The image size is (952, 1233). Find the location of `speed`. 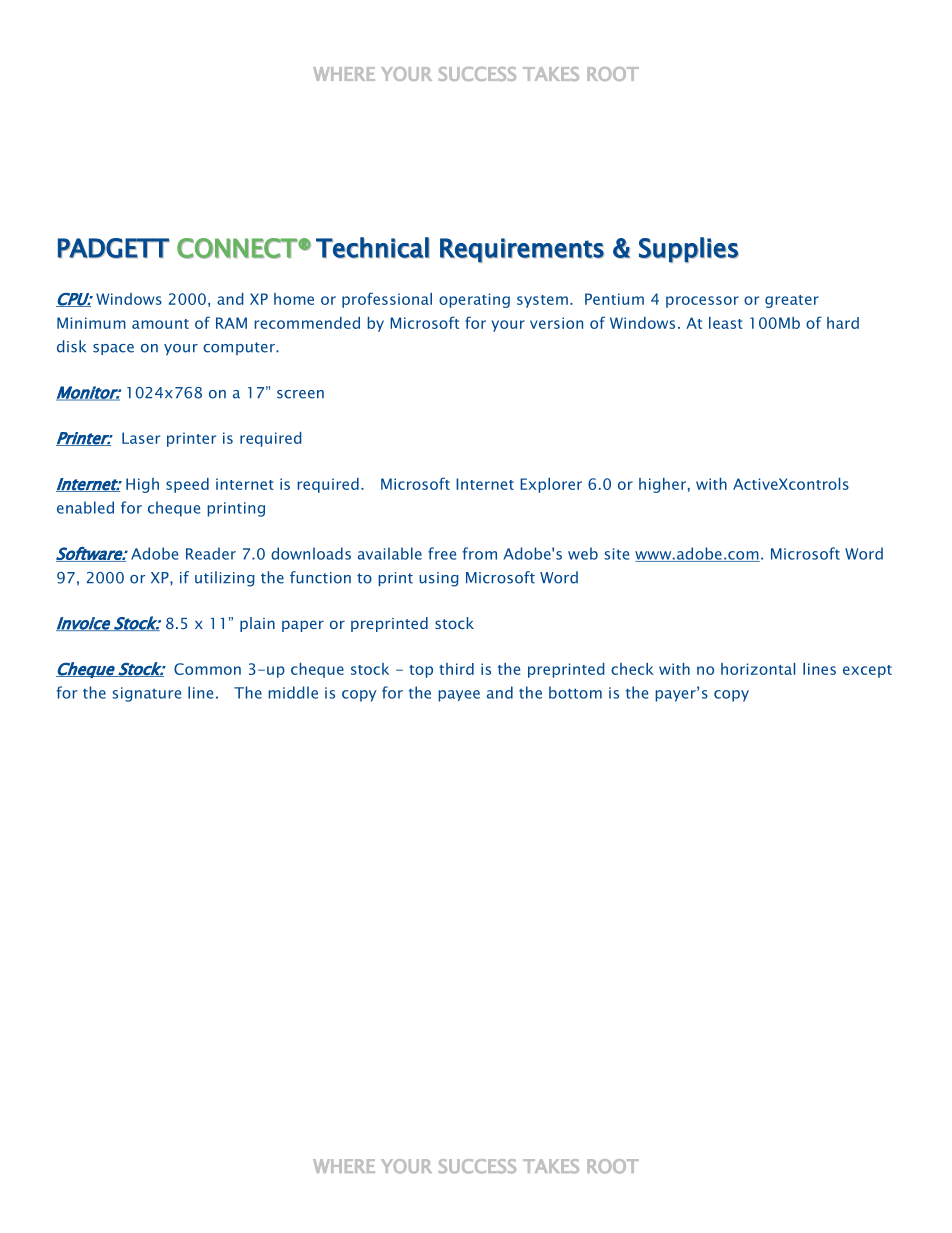

speed is located at coordinates (187, 485).
